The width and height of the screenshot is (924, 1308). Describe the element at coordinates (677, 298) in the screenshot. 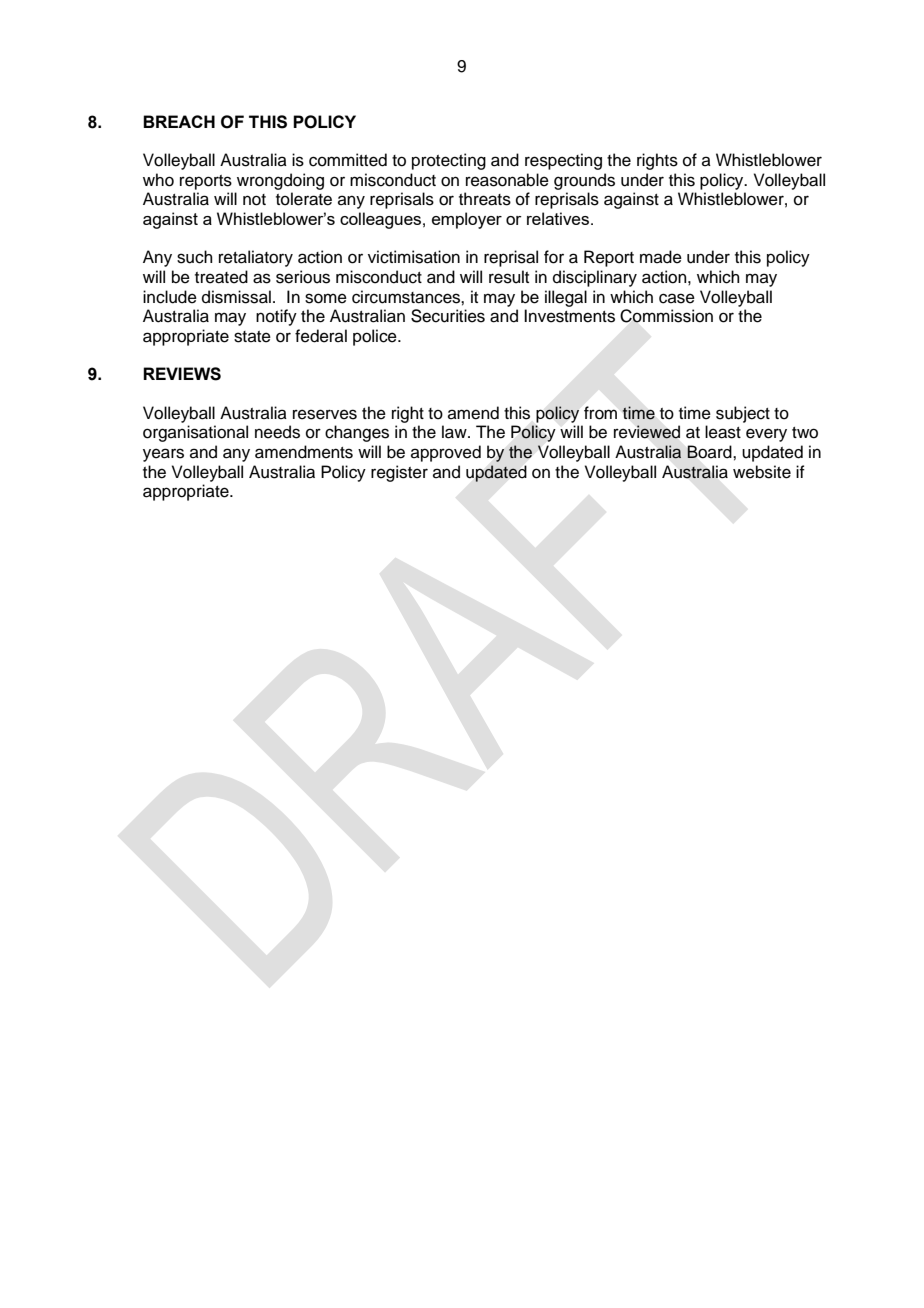

I see `case` at that location.
